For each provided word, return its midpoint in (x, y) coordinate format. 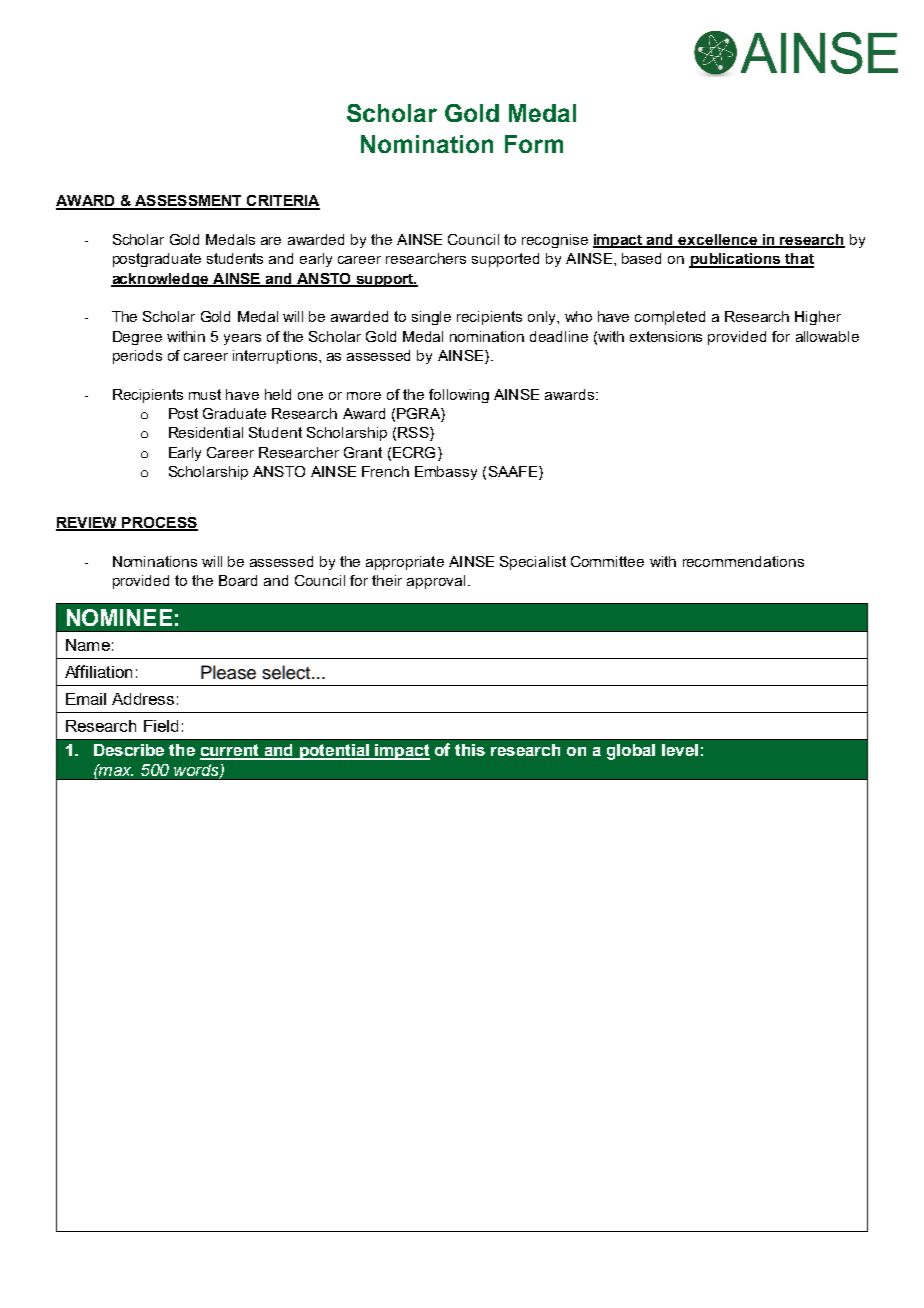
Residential (206, 432)
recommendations (743, 561)
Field (161, 726)
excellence (718, 241)
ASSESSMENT (188, 202)
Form (534, 144)
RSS (414, 434)
